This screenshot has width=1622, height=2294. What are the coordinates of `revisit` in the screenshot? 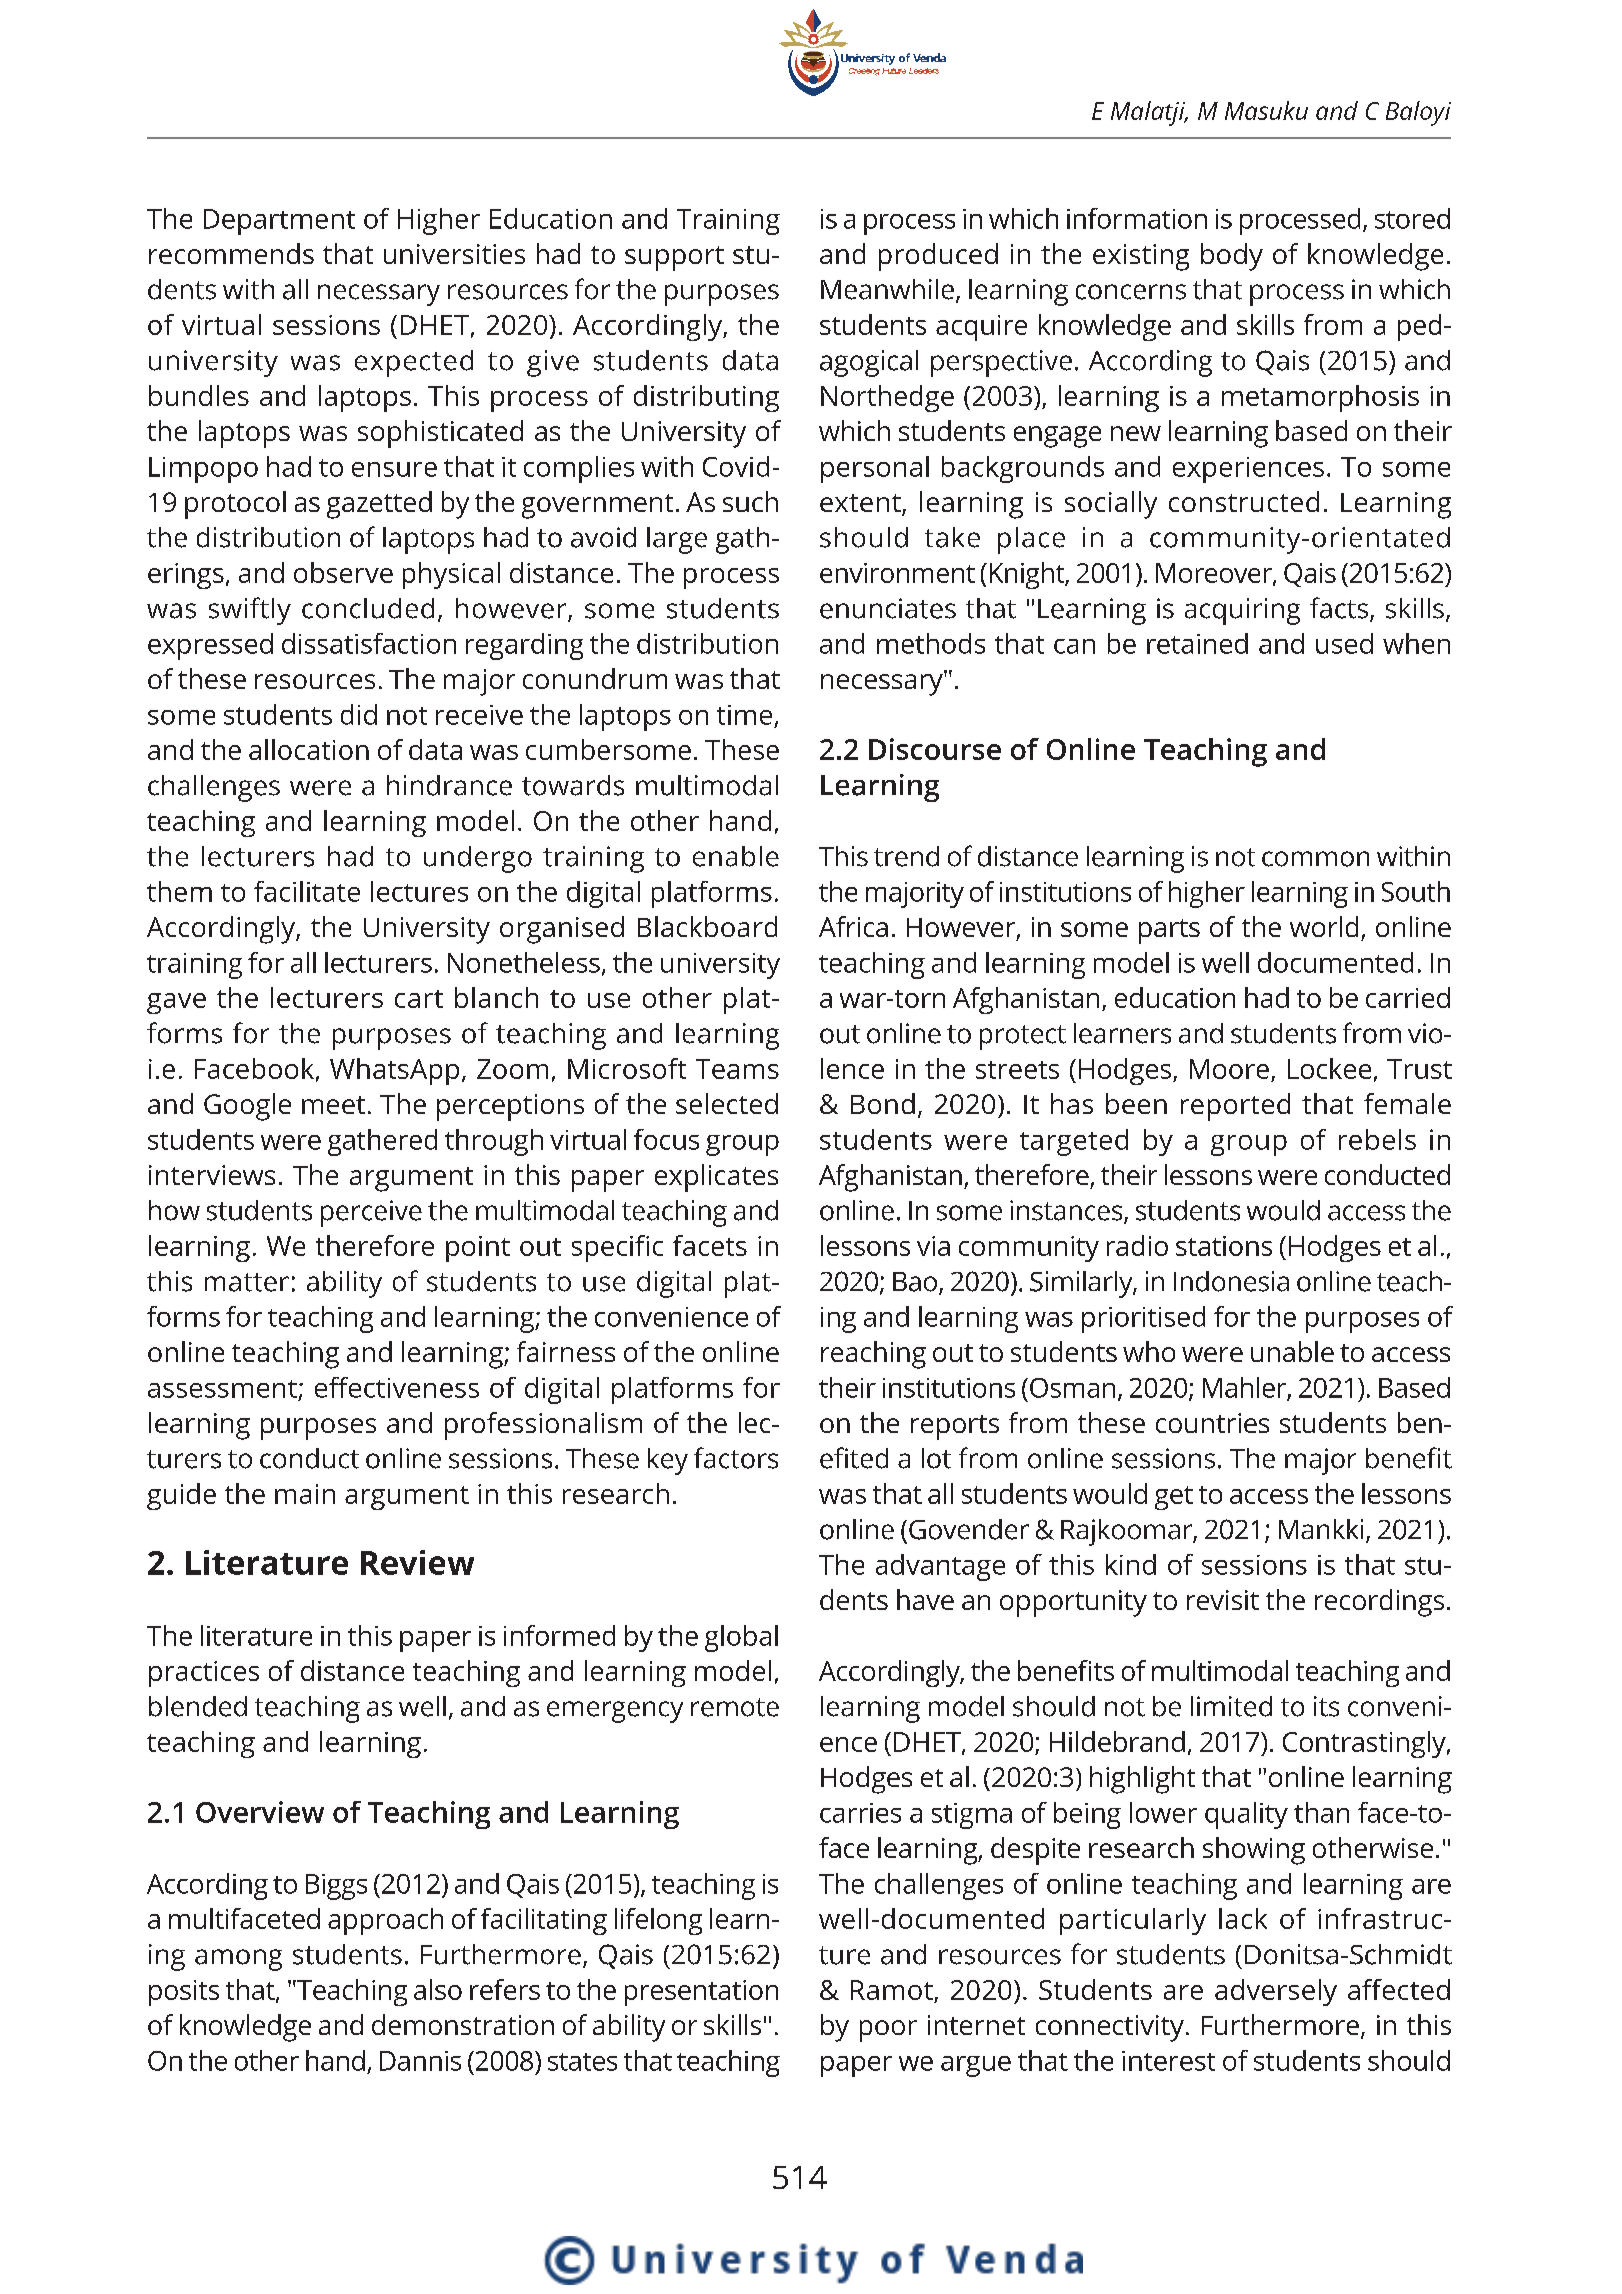 It's located at (1223, 1600).
